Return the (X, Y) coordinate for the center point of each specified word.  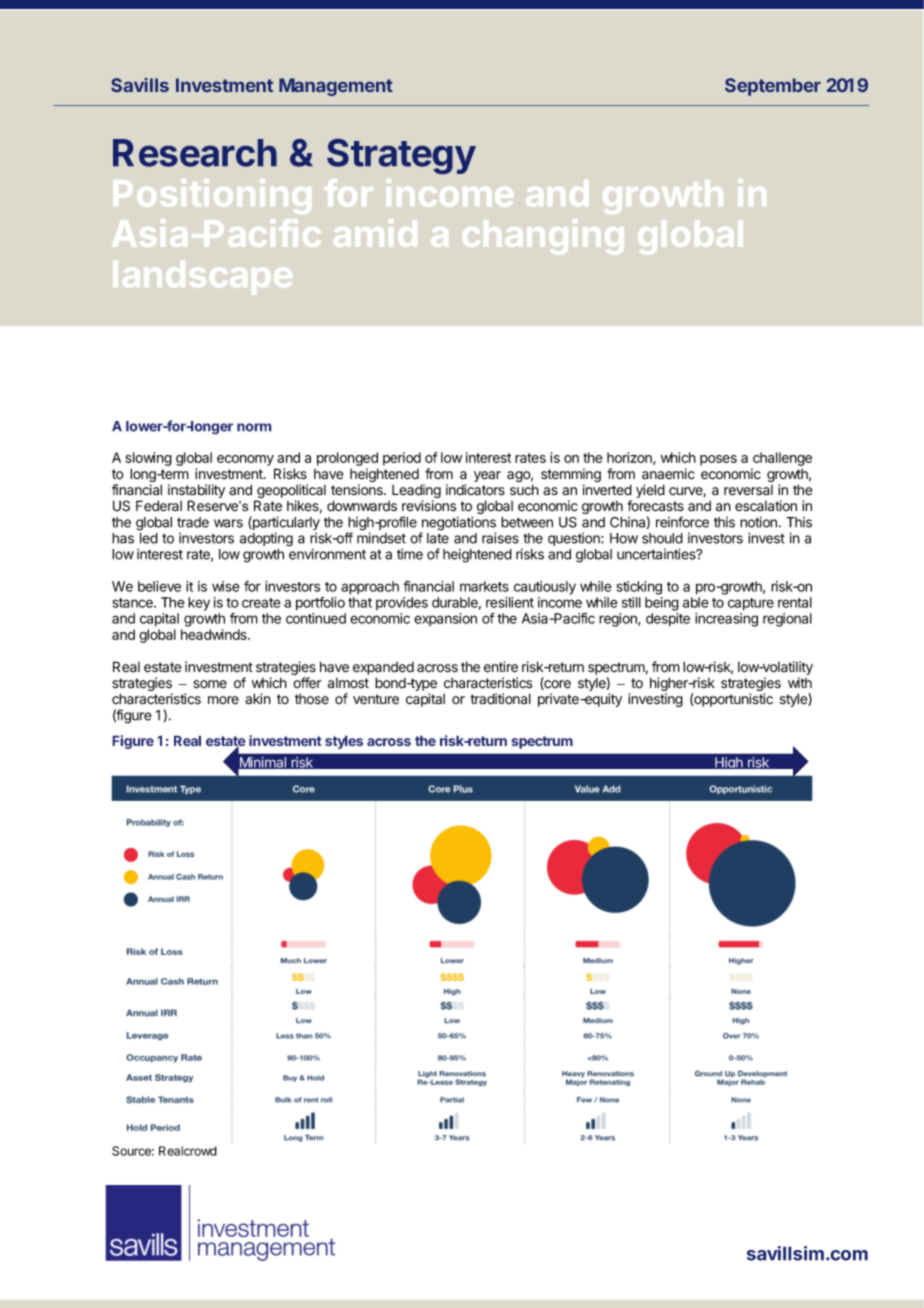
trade (193, 522)
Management (336, 87)
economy (245, 460)
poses (718, 460)
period (402, 459)
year (487, 476)
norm (254, 427)
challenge (781, 460)
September (773, 87)
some (210, 684)
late (438, 538)
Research (195, 153)
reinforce (682, 522)
